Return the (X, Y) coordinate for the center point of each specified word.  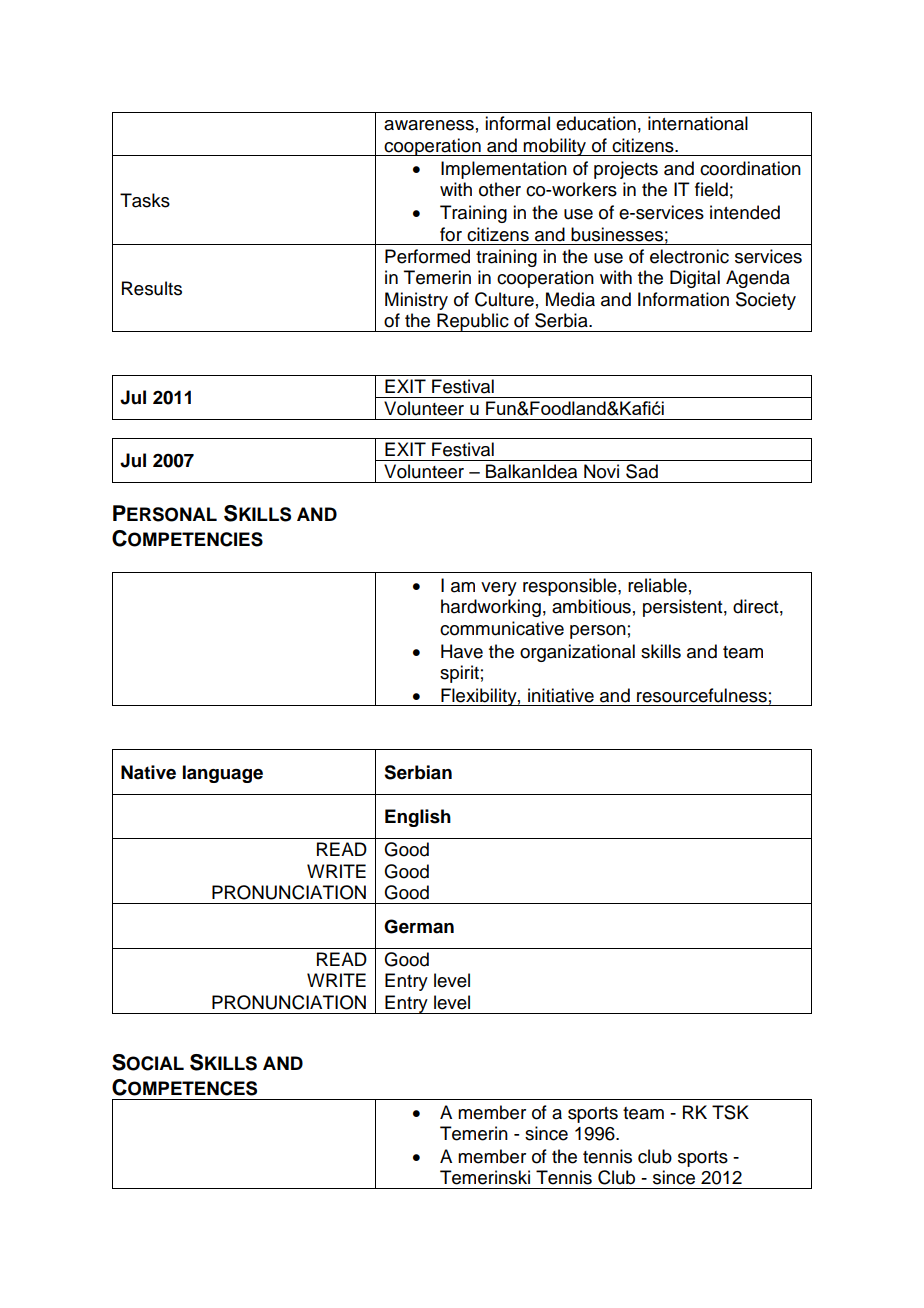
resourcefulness (702, 695)
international (698, 123)
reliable (657, 585)
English (418, 818)
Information (683, 299)
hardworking (491, 608)
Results (152, 288)
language (223, 774)
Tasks (145, 200)
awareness (429, 125)
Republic (473, 322)
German (419, 926)
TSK (730, 1112)
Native (148, 772)
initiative (561, 695)
